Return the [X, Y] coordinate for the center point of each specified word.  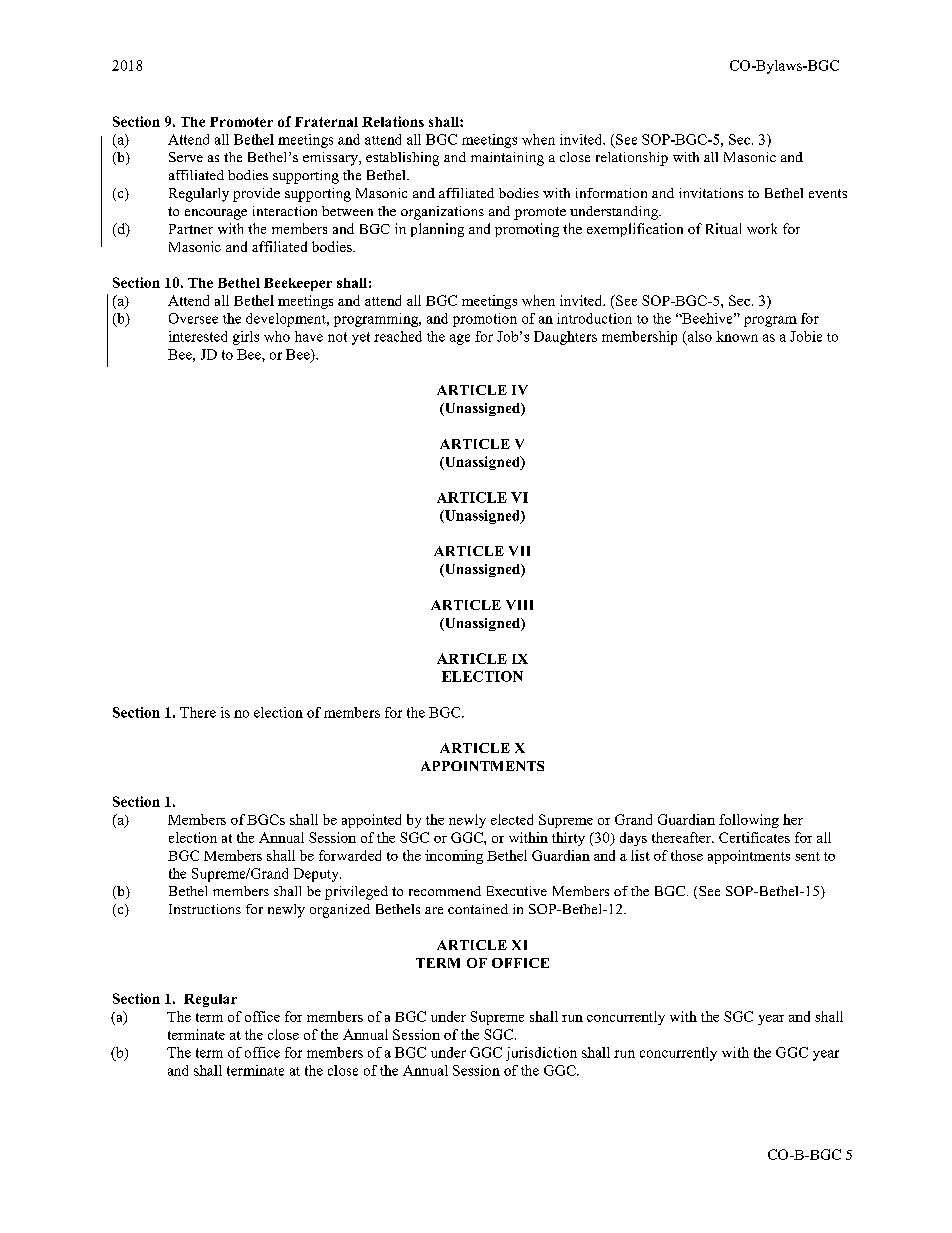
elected [512, 819]
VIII [519, 605]
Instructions [205, 909]
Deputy [317, 875]
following [749, 821]
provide [256, 195]
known [737, 336]
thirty [568, 839]
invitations [711, 193]
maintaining [507, 159]
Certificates [754, 837]
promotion [485, 320]
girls [246, 338]
